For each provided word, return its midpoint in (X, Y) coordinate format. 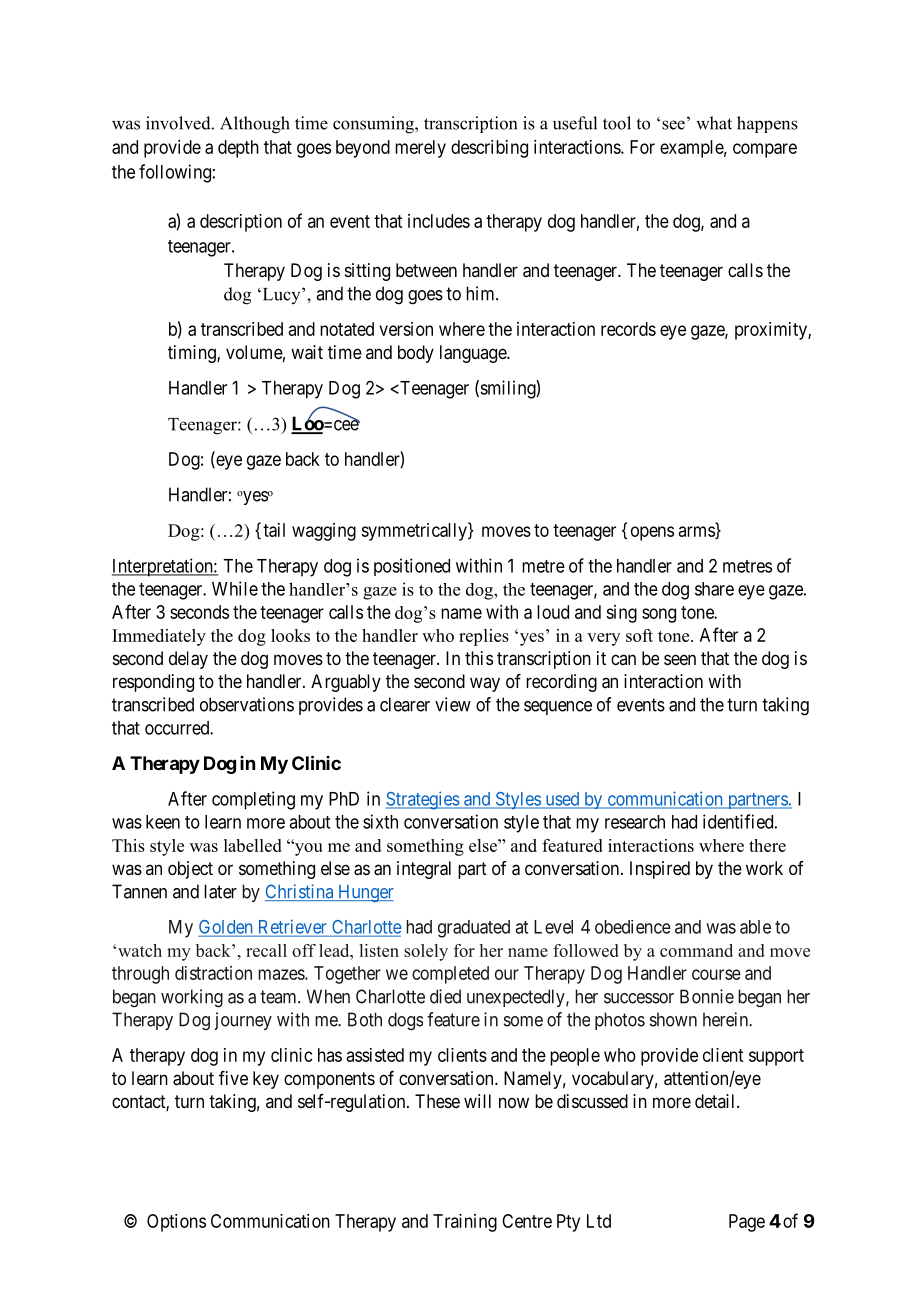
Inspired (660, 870)
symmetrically (415, 531)
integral (424, 870)
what (714, 123)
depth (238, 149)
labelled (253, 845)
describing (489, 149)
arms (697, 532)
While (235, 588)
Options (176, 1223)
